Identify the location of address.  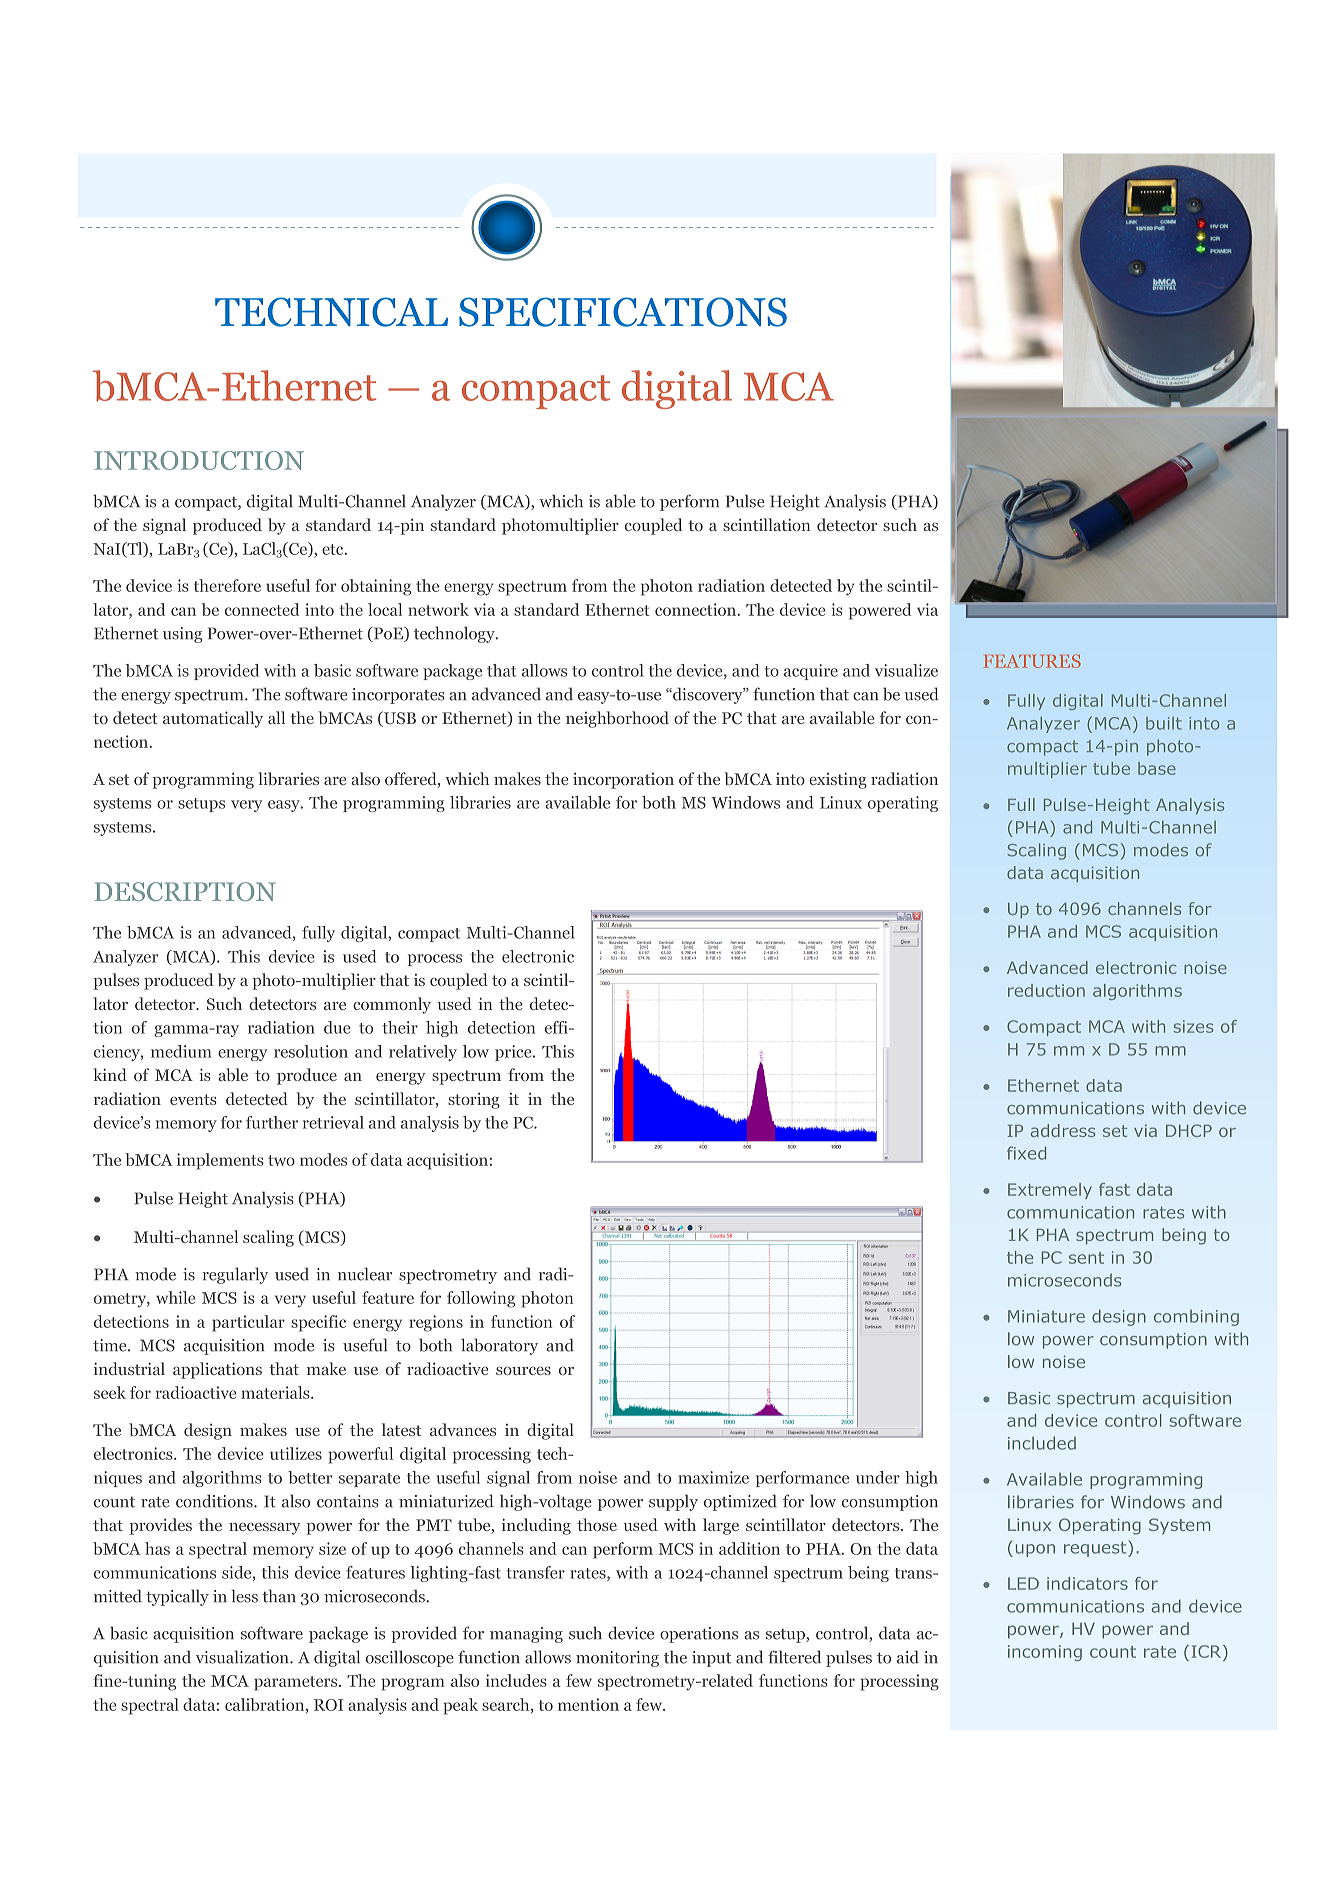
(1063, 1130).
